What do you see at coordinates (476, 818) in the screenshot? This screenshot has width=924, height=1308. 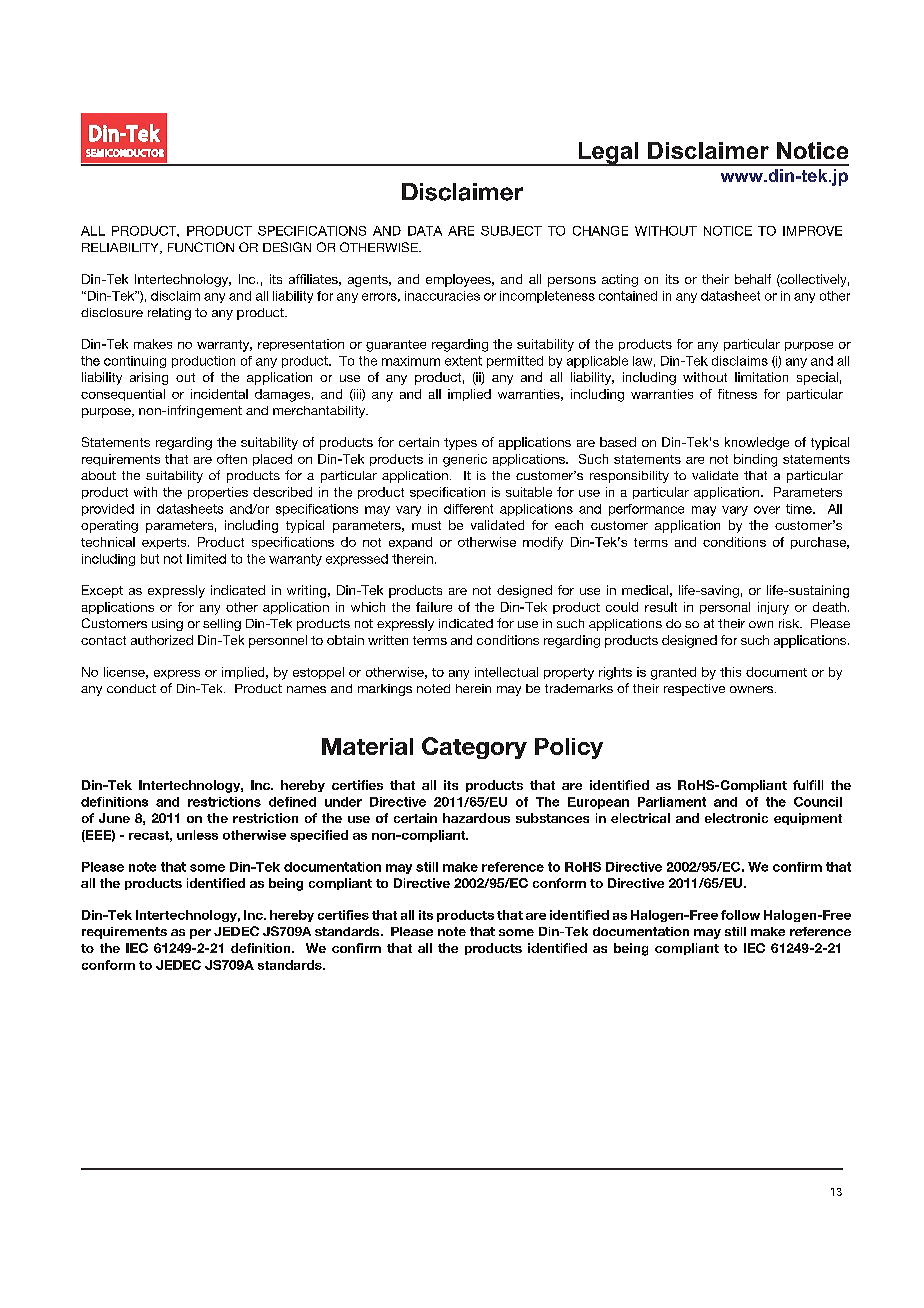 I see `hazardous` at bounding box center [476, 818].
